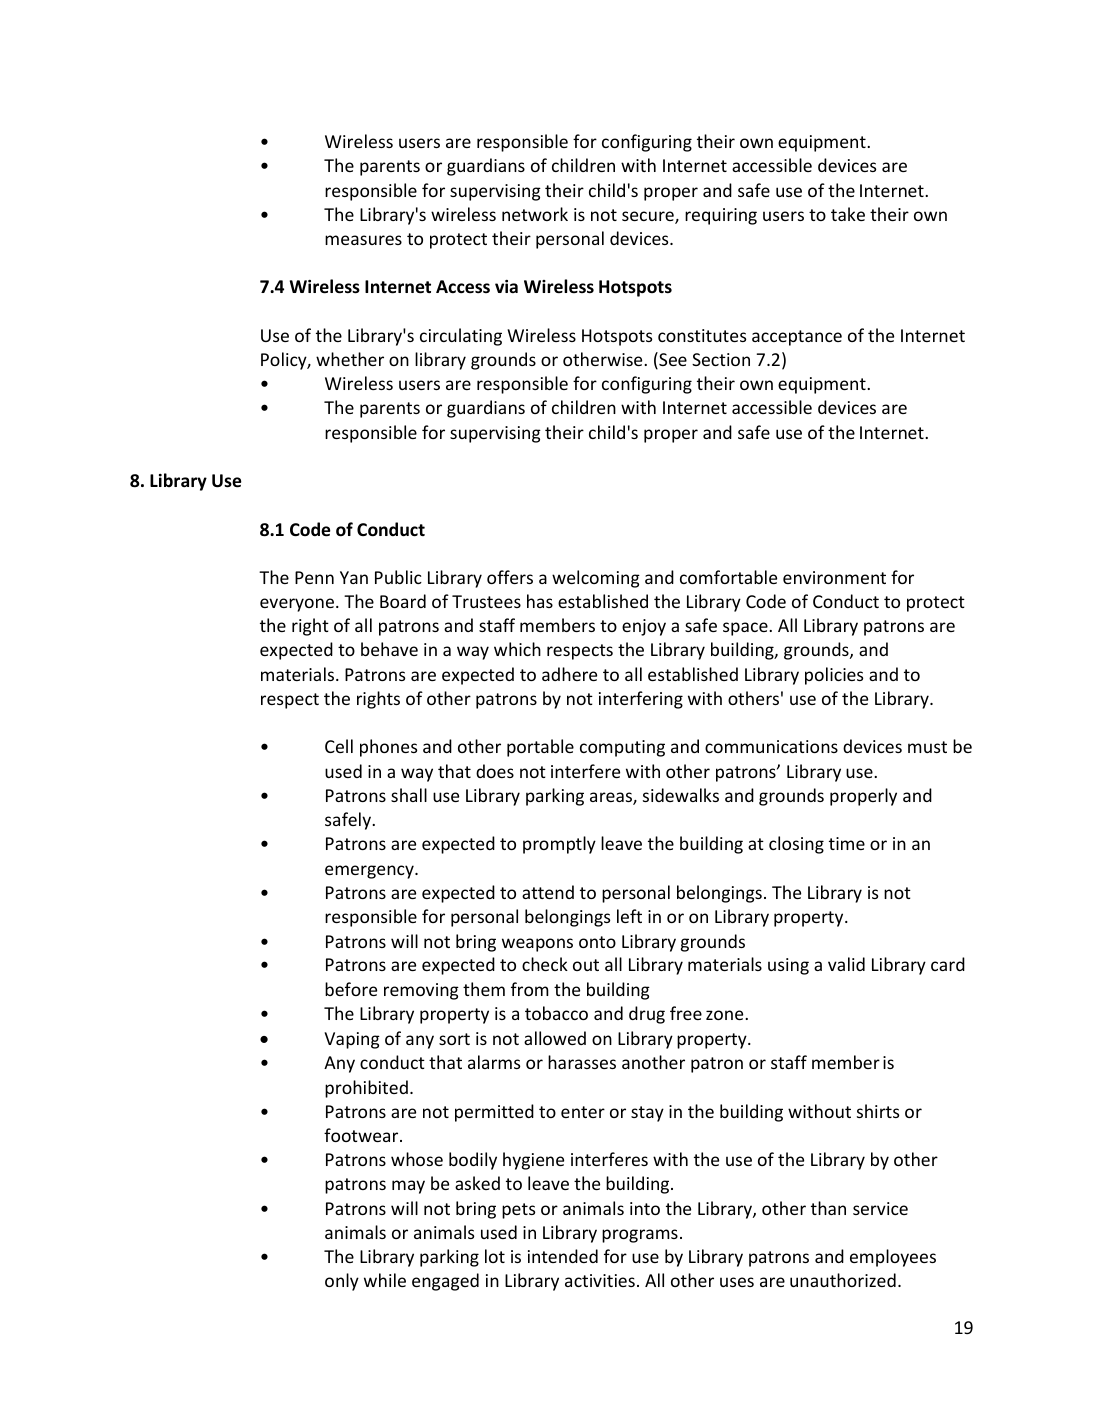  Describe the element at coordinates (398, 577) in the screenshot. I see `Public` at that location.
